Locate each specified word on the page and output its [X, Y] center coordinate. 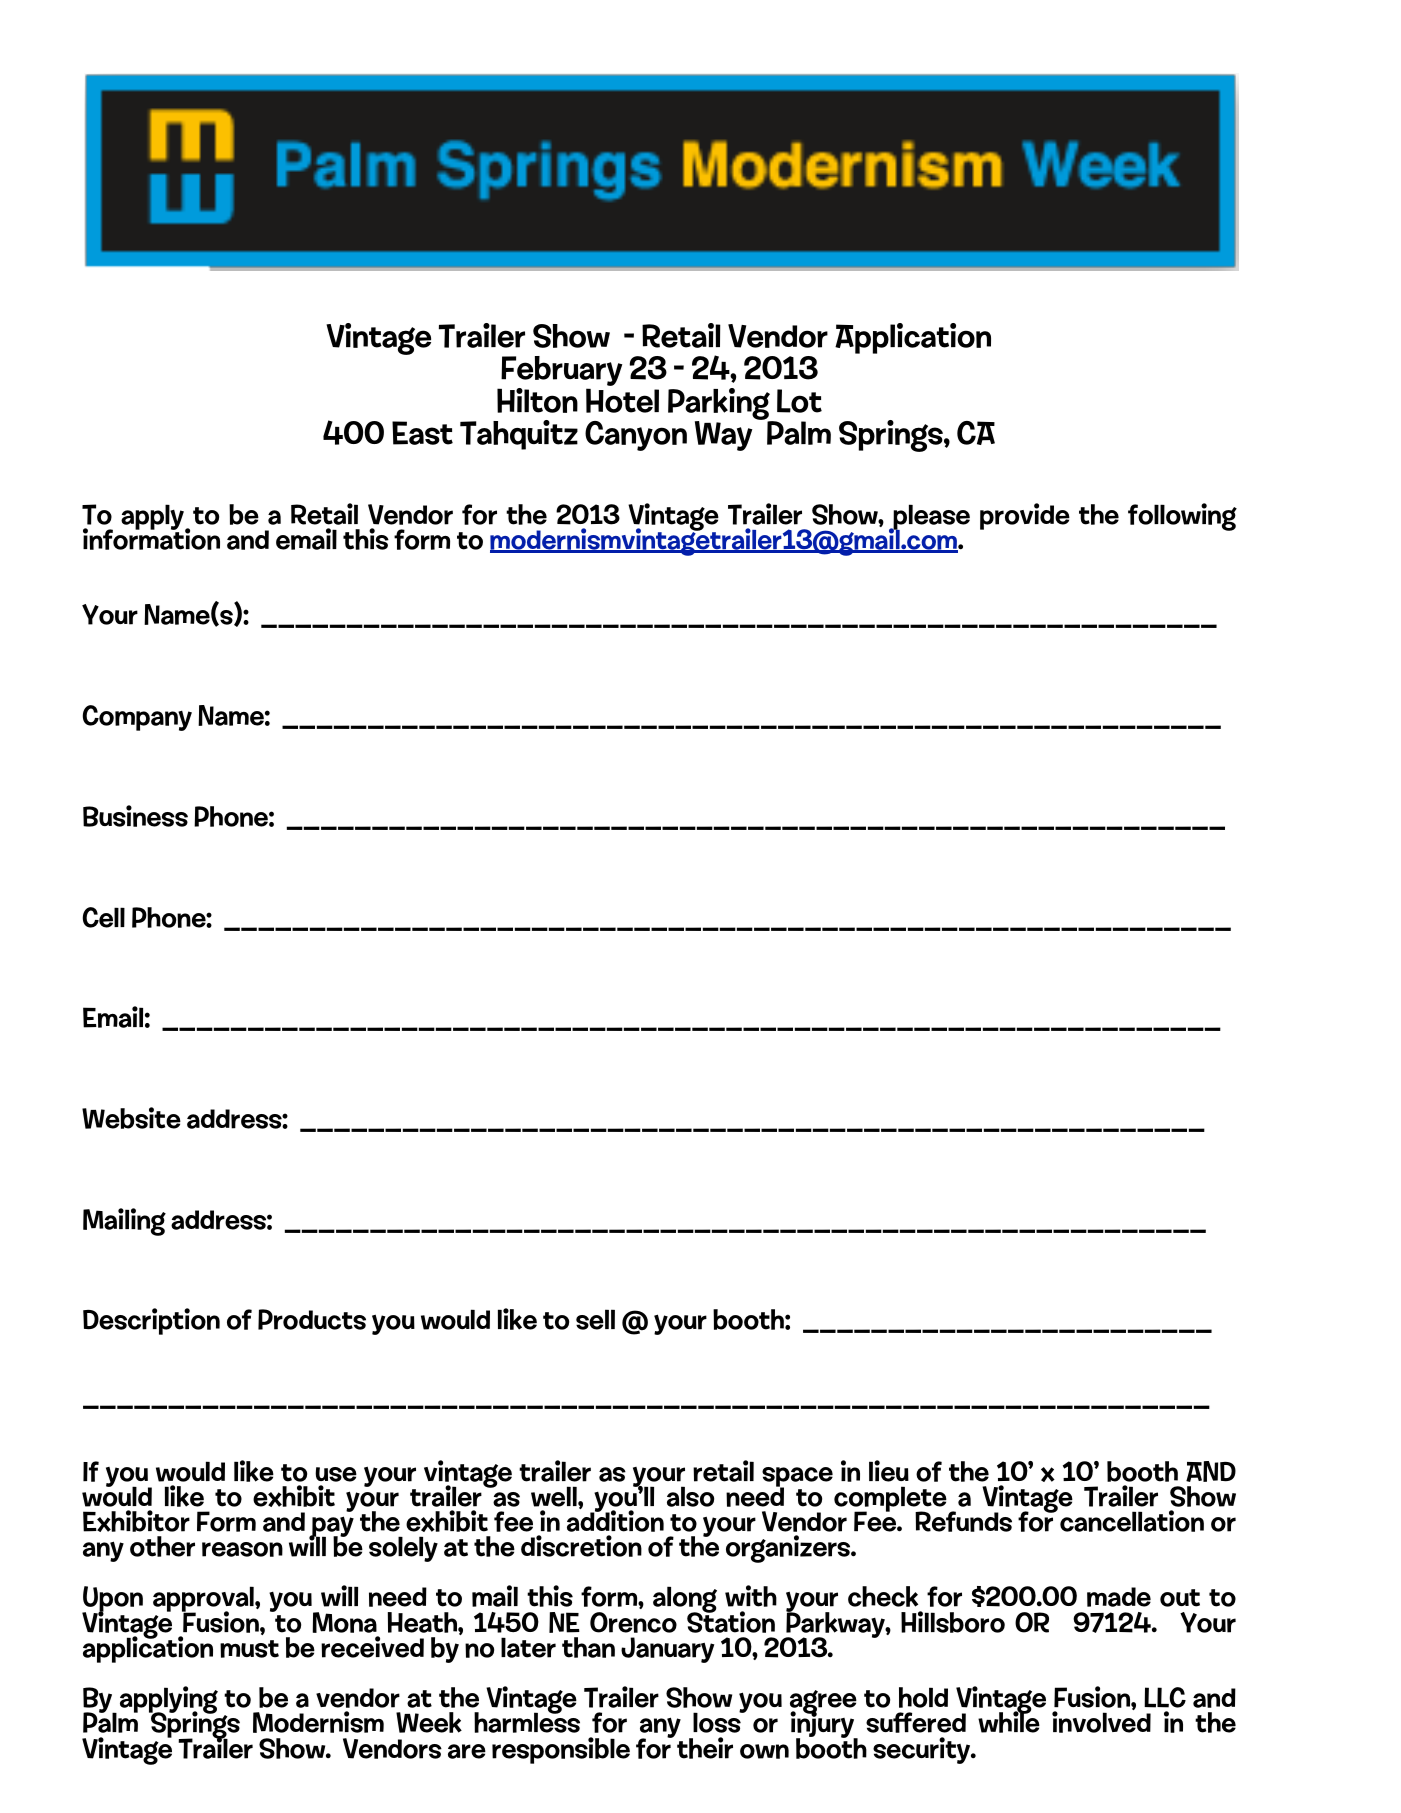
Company [137, 718]
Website [131, 1118]
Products [312, 1319]
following [1182, 517]
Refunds [963, 1521]
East [422, 433]
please [930, 518]
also [690, 1496]
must [249, 1649]
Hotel [622, 400]
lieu [889, 1471]
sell [595, 1319]
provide [1025, 516]
